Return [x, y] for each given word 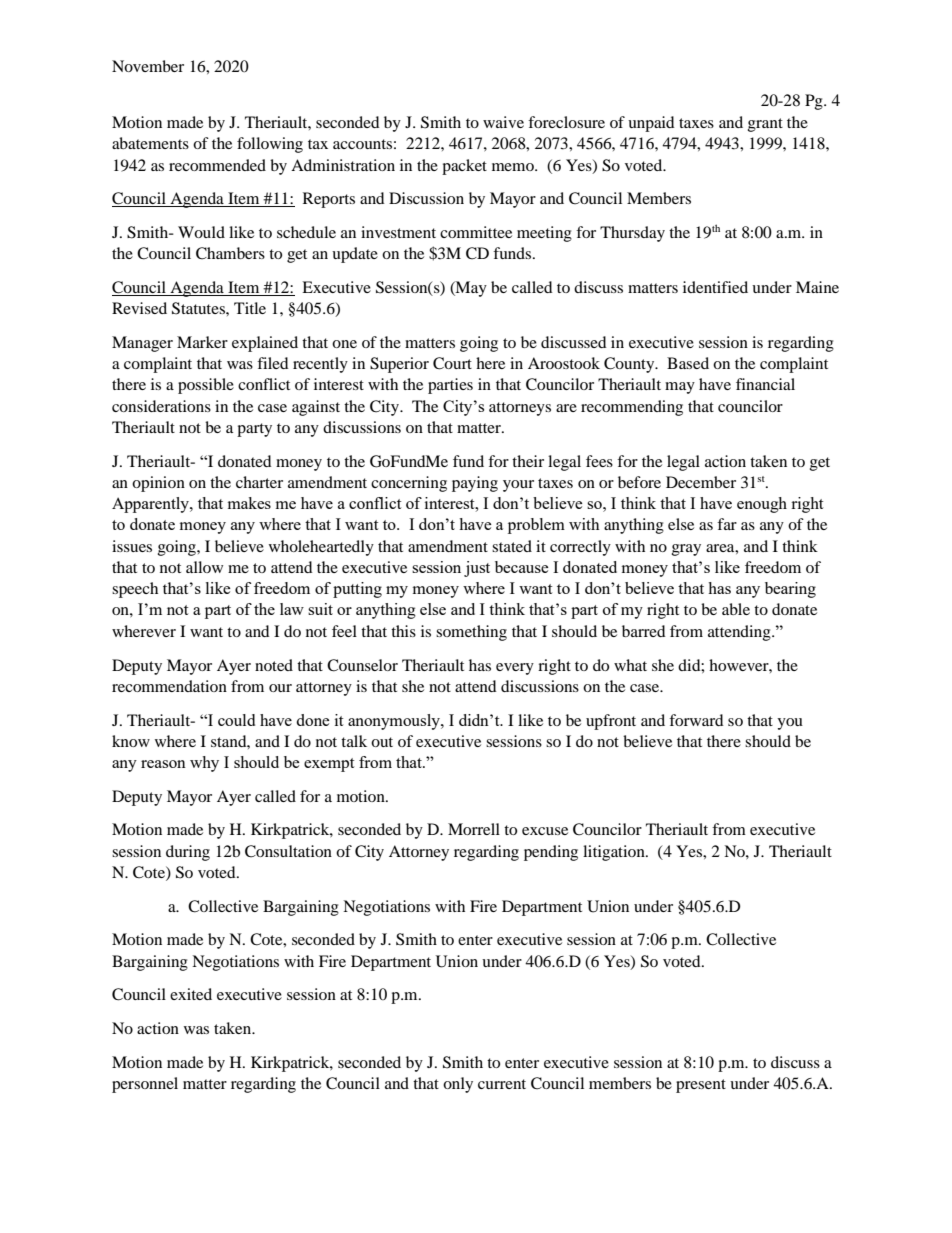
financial [765, 384]
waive [503, 122]
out [382, 742]
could [236, 720]
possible [206, 386]
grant [765, 125]
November [148, 66]
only [458, 1085]
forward [696, 720]
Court [452, 363]
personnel [145, 1085]
